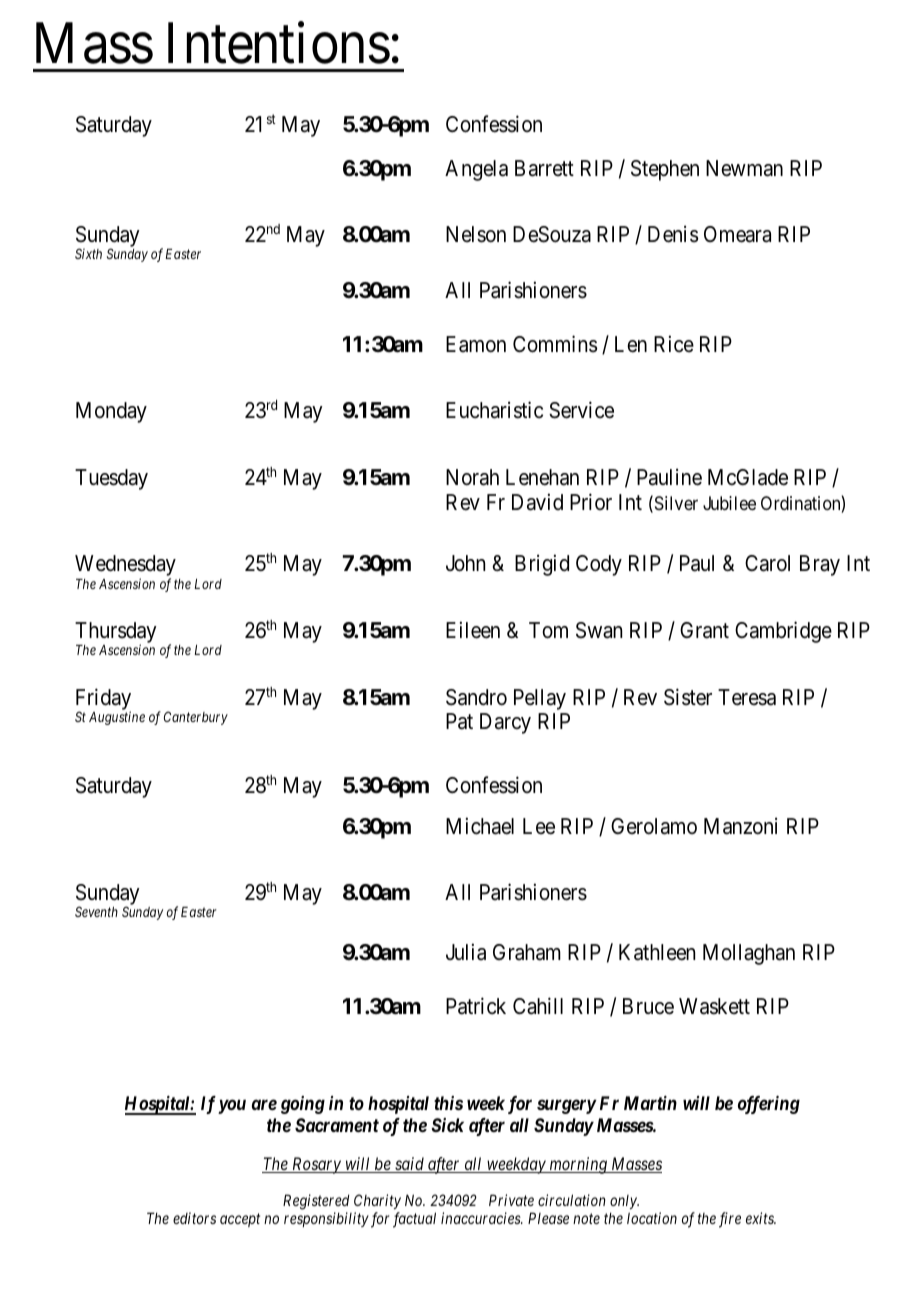 This image has width=924, height=1308. What do you see at coordinates (476, 697) in the image?
I see `Sandro` at bounding box center [476, 697].
